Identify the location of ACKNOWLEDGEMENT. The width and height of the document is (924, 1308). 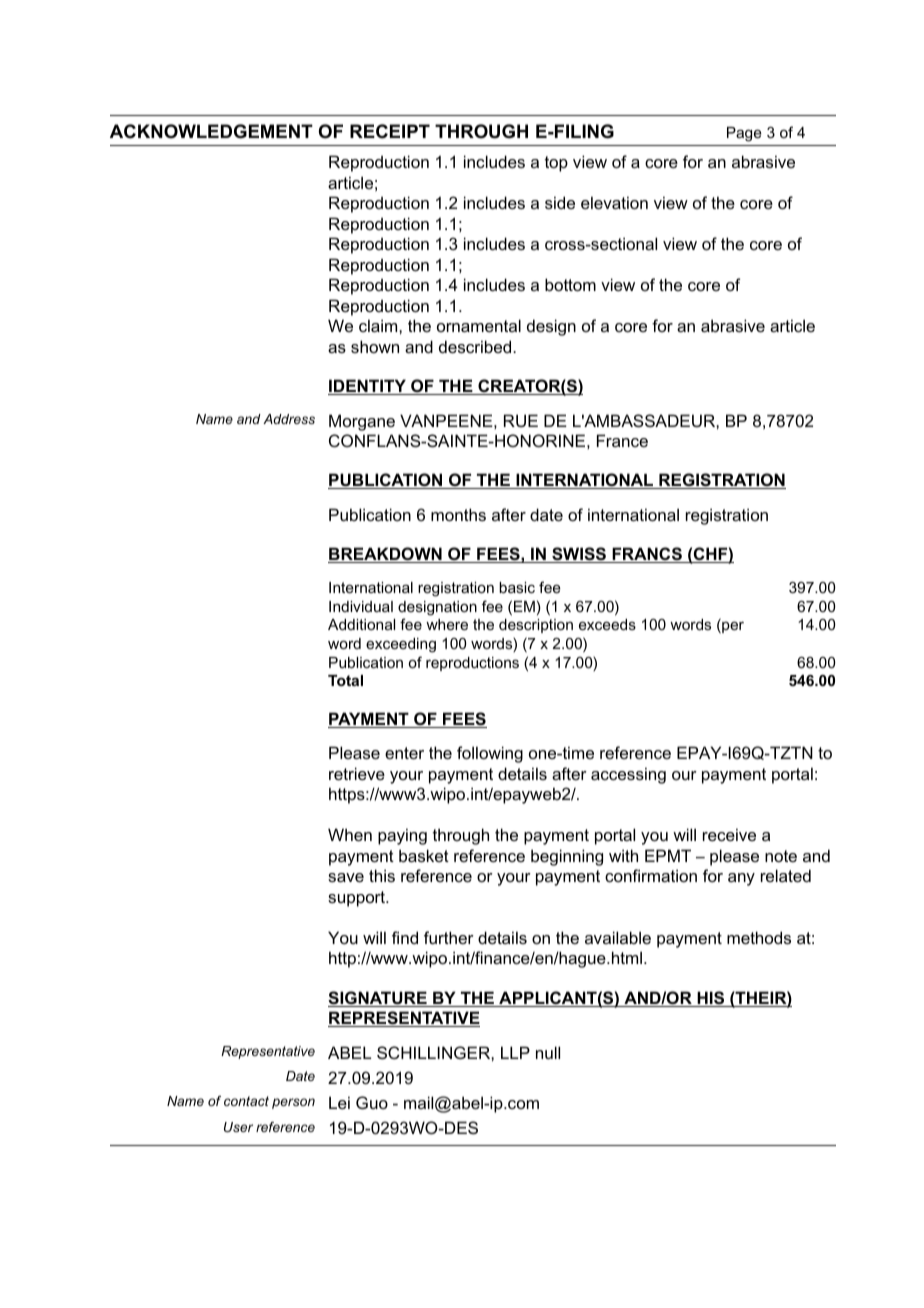
(211, 131).
